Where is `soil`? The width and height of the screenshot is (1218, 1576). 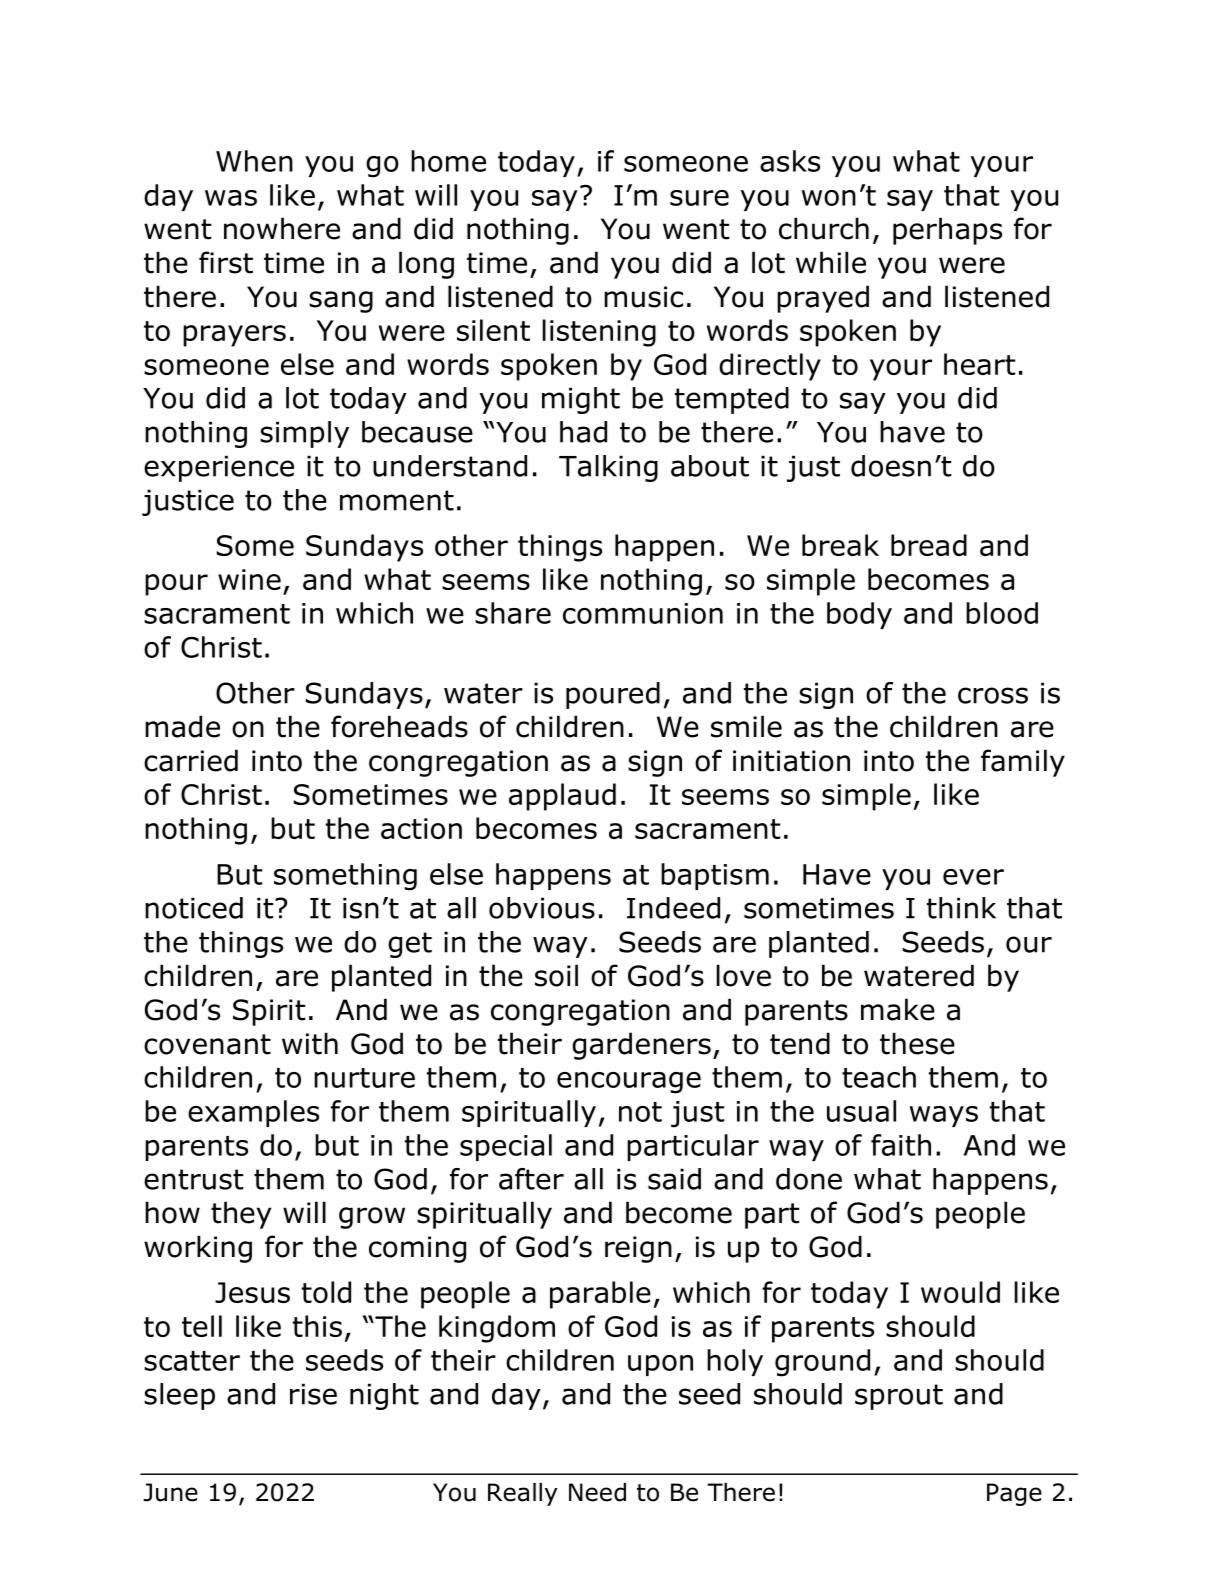
soil is located at coordinates (556, 975).
